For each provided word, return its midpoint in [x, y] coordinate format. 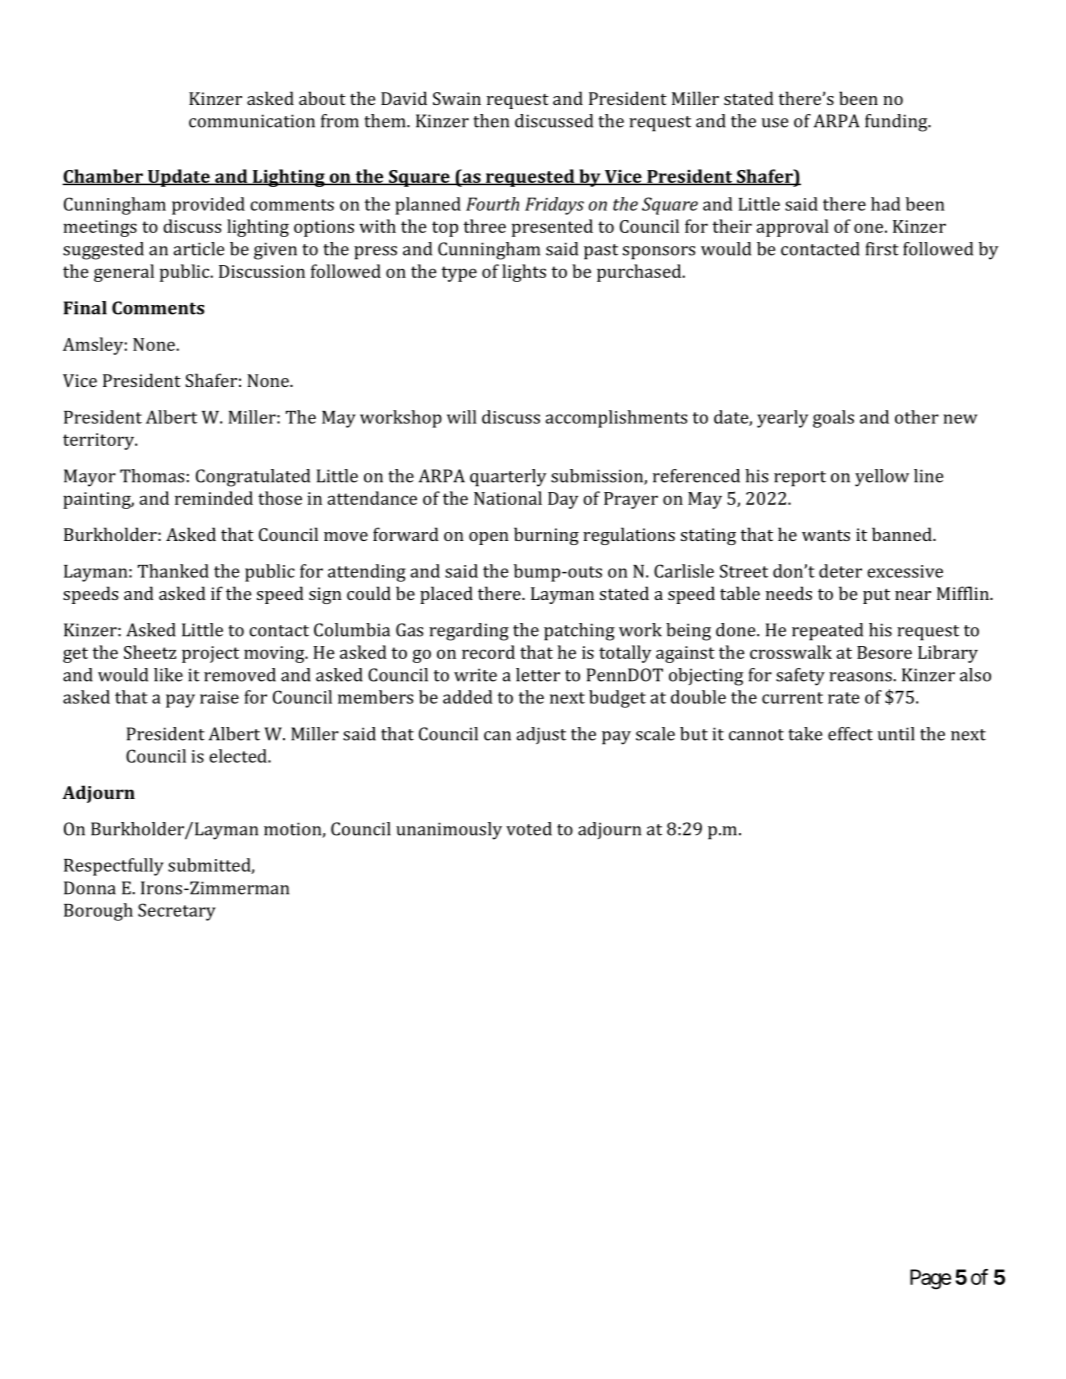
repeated [827, 632]
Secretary [177, 912]
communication [252, 121]
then [491, 121]
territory [100, 441]
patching [579, 632]
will [462, 417]
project [210, 654]
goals [833, 419]
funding [897, 123]
